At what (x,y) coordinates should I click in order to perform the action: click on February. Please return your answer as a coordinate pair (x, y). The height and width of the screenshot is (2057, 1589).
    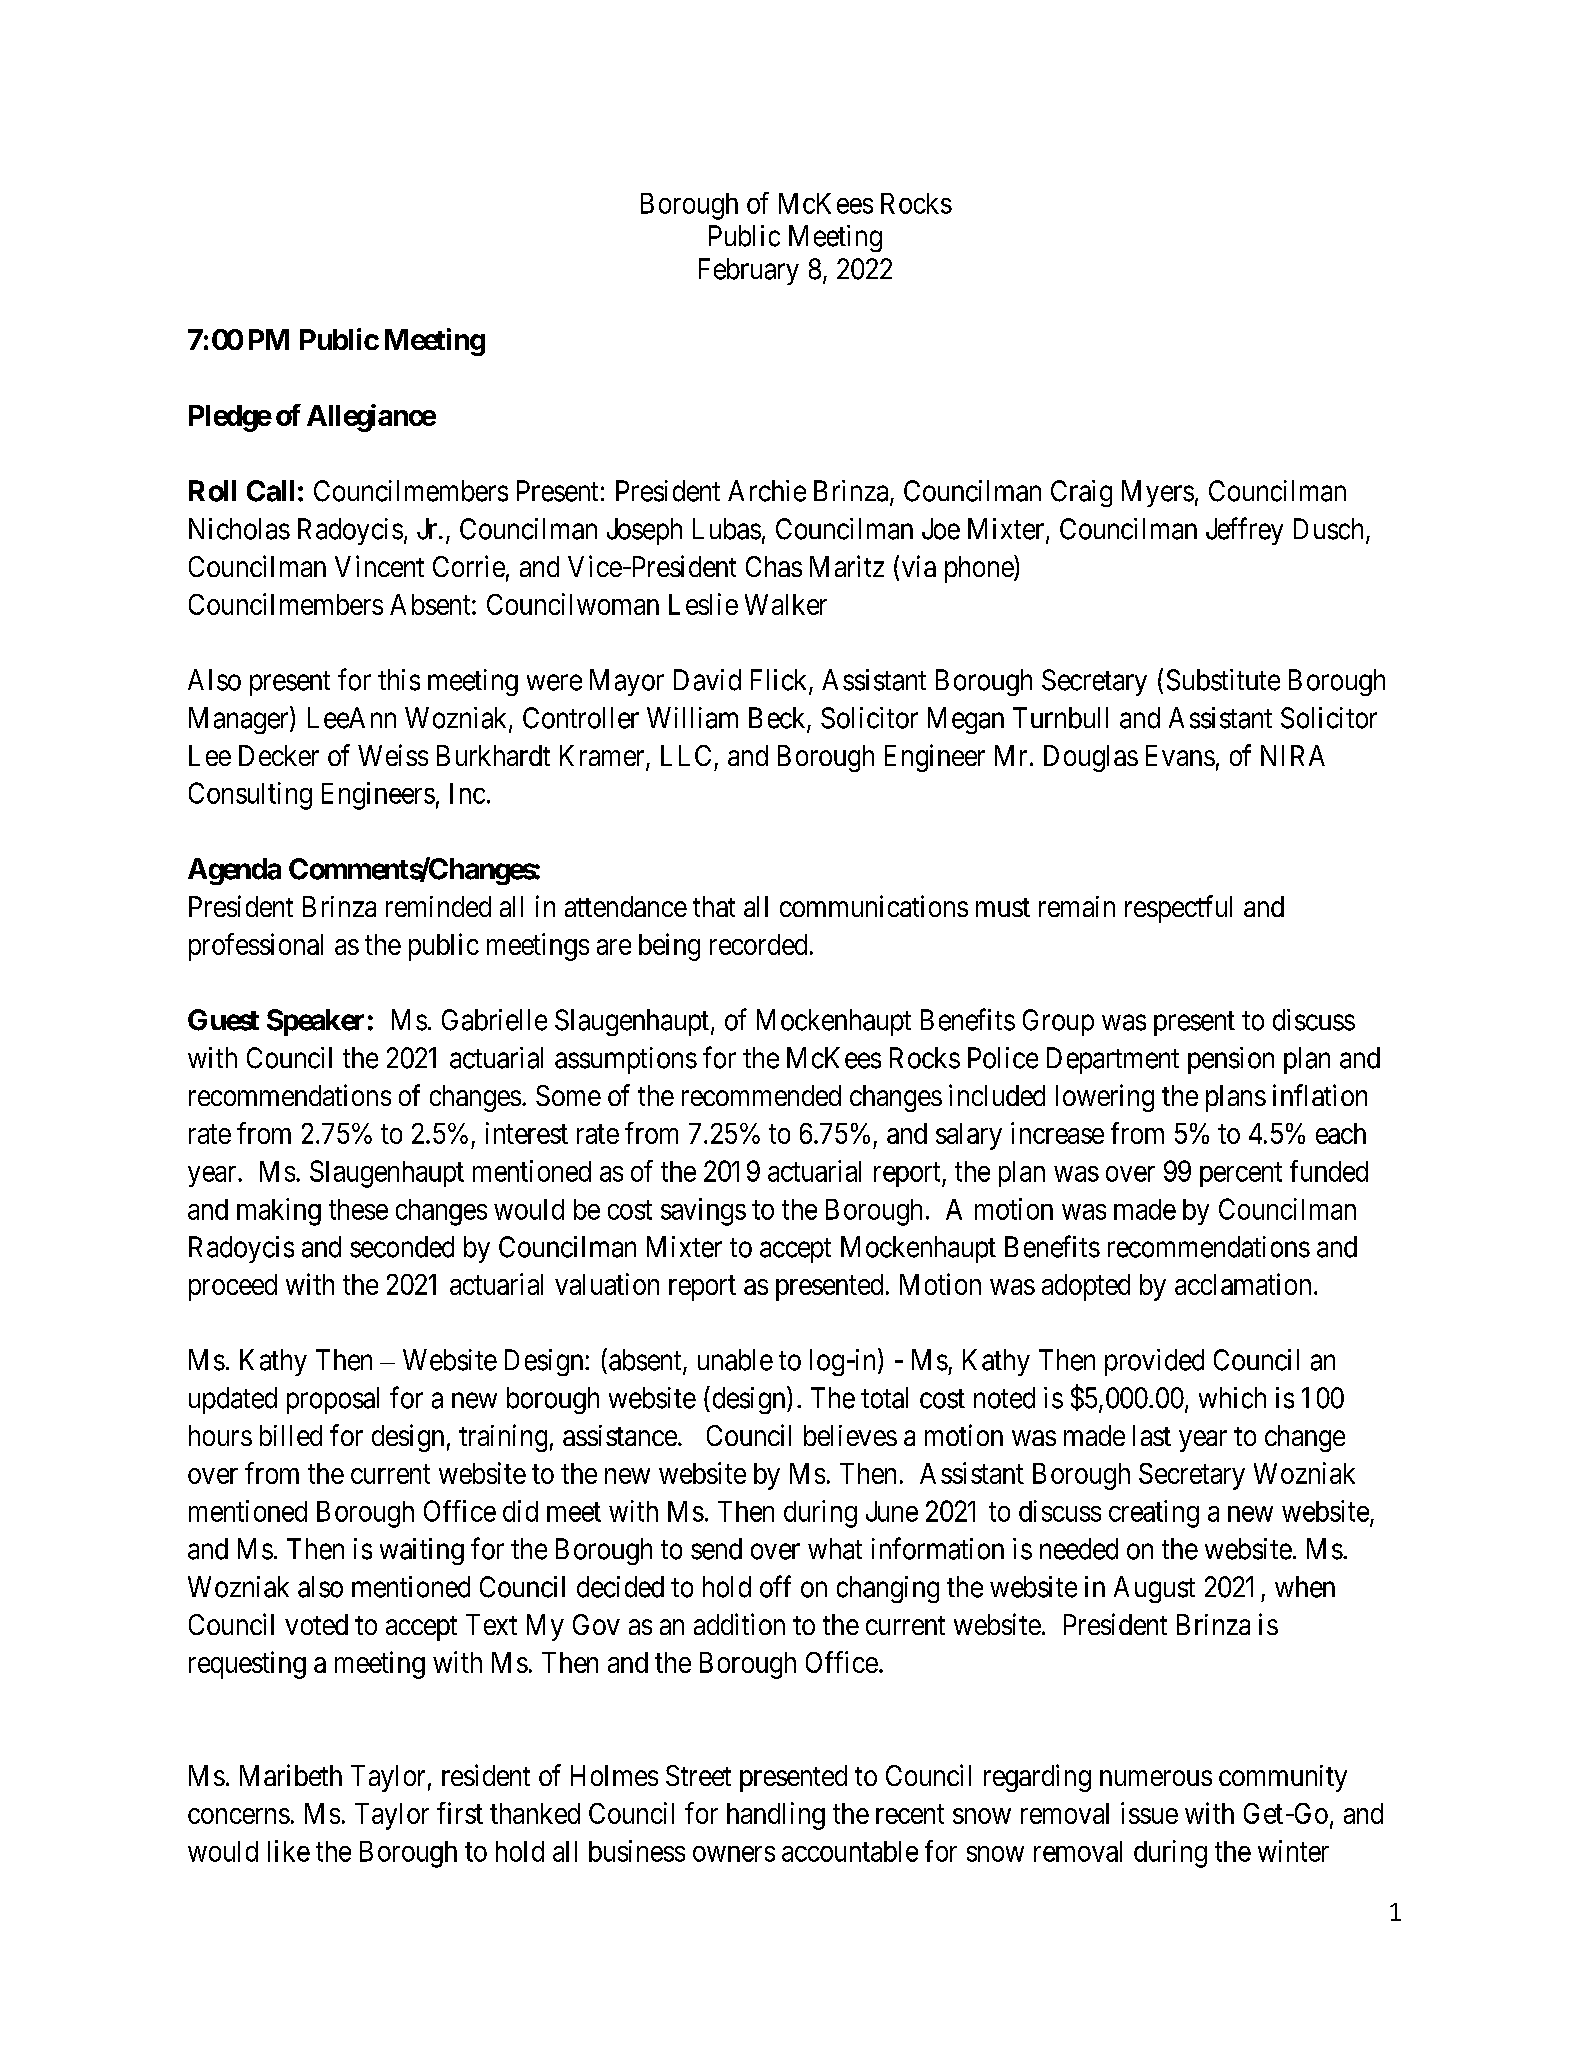
    Looking at the image, I should click on (749, 271).
